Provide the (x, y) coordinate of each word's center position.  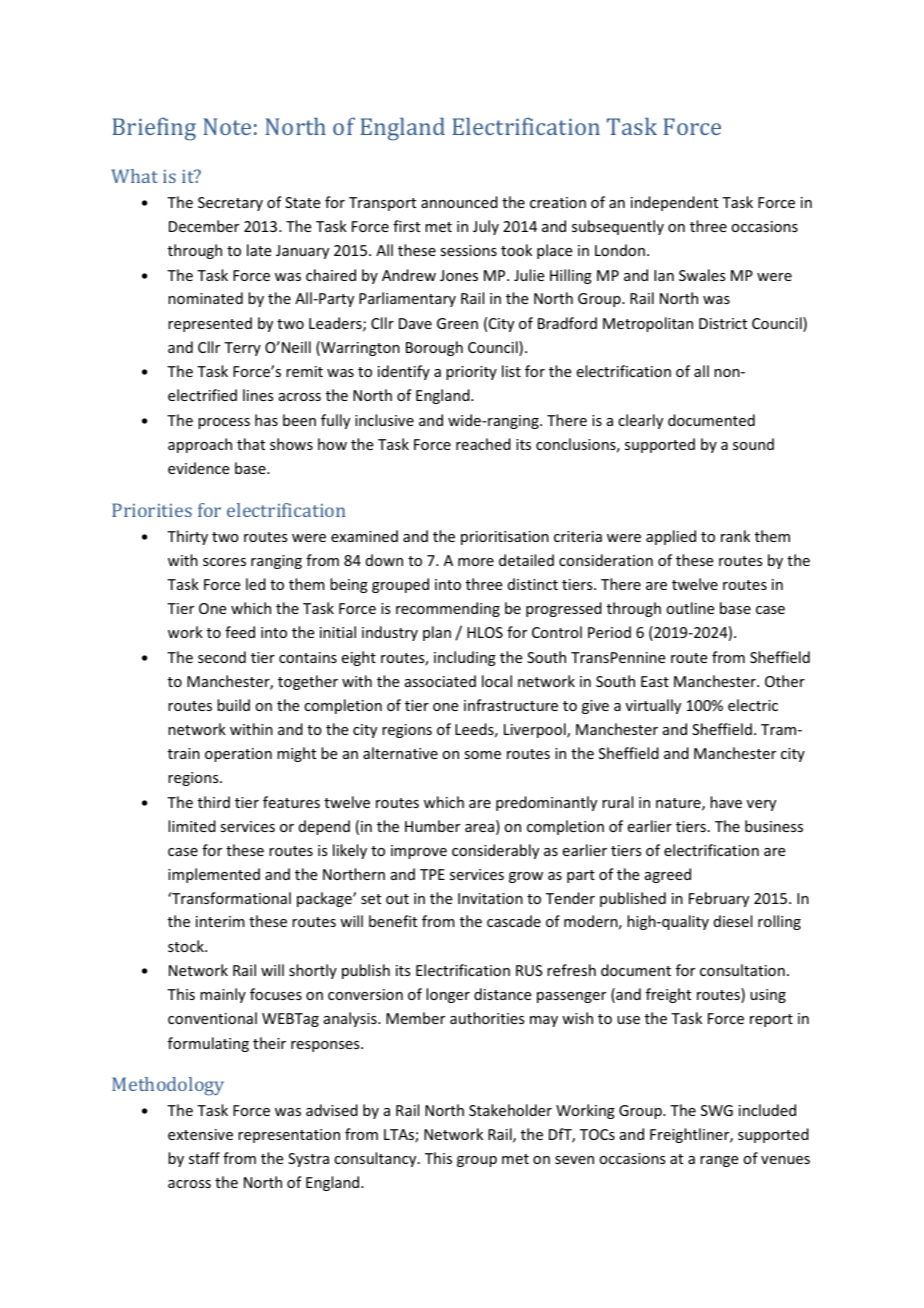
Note (227, 126)
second (222, 657)
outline (690, 608)
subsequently (618, 227)
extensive (200, 1134)
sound (753, 444)
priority (471, 373)
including (465, 658)
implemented (214, 875)
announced (459, 202)
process (224, 423)
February (719, 899)
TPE (432, 874)
